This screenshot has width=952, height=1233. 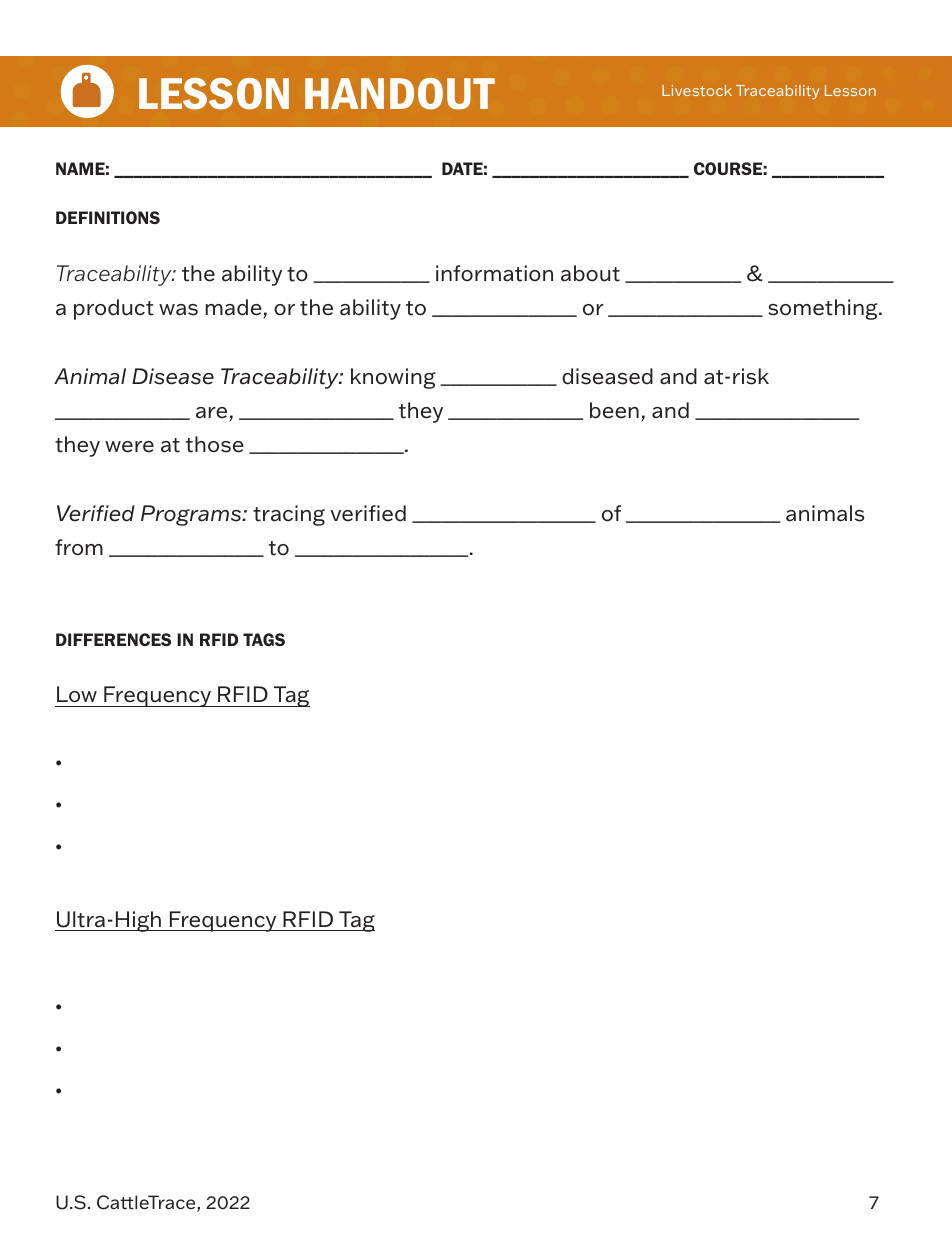 I want to click on Livestock, so click(x=697, y=90).
